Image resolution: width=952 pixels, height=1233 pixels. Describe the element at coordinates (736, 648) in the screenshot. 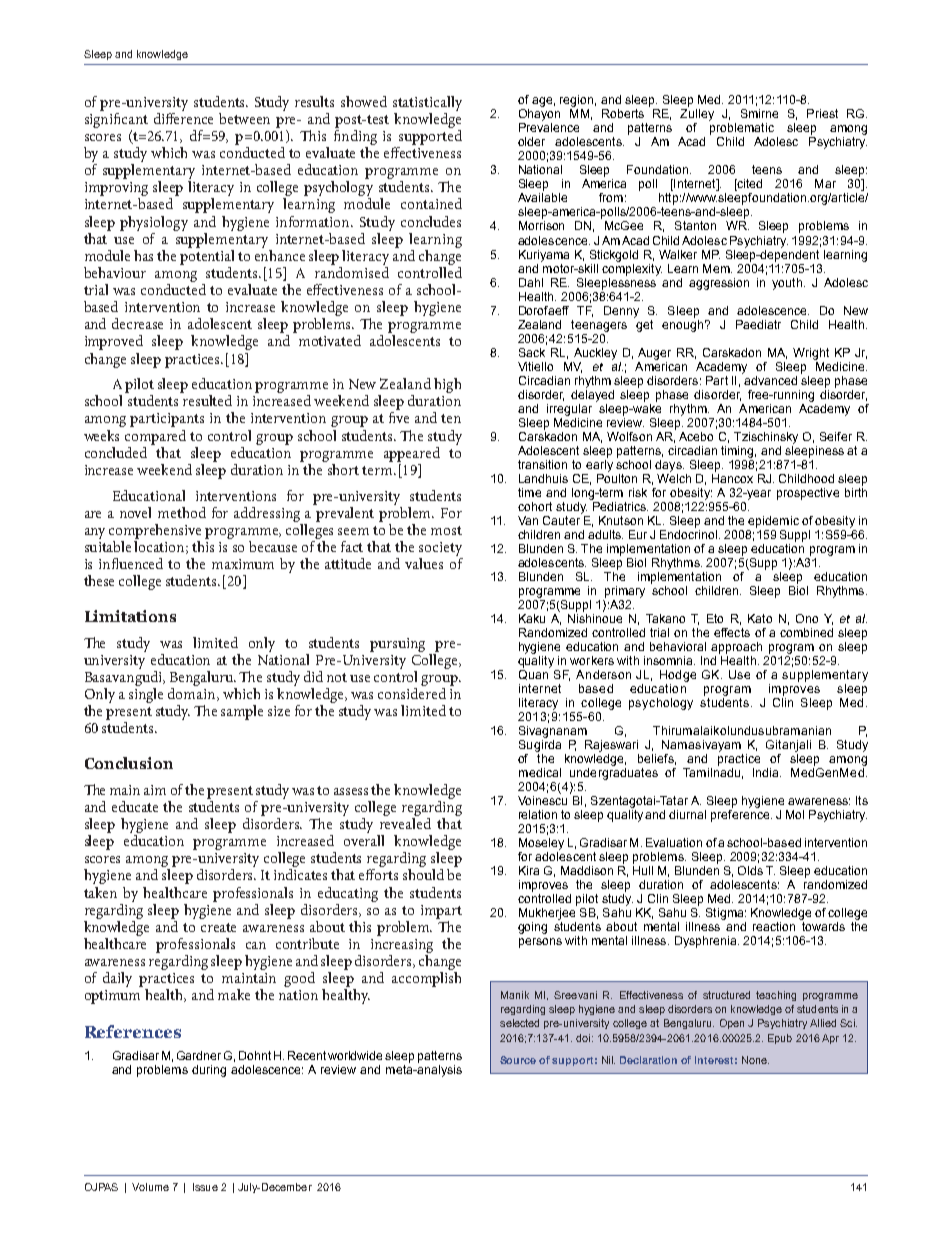

I see `approach` at that location.
